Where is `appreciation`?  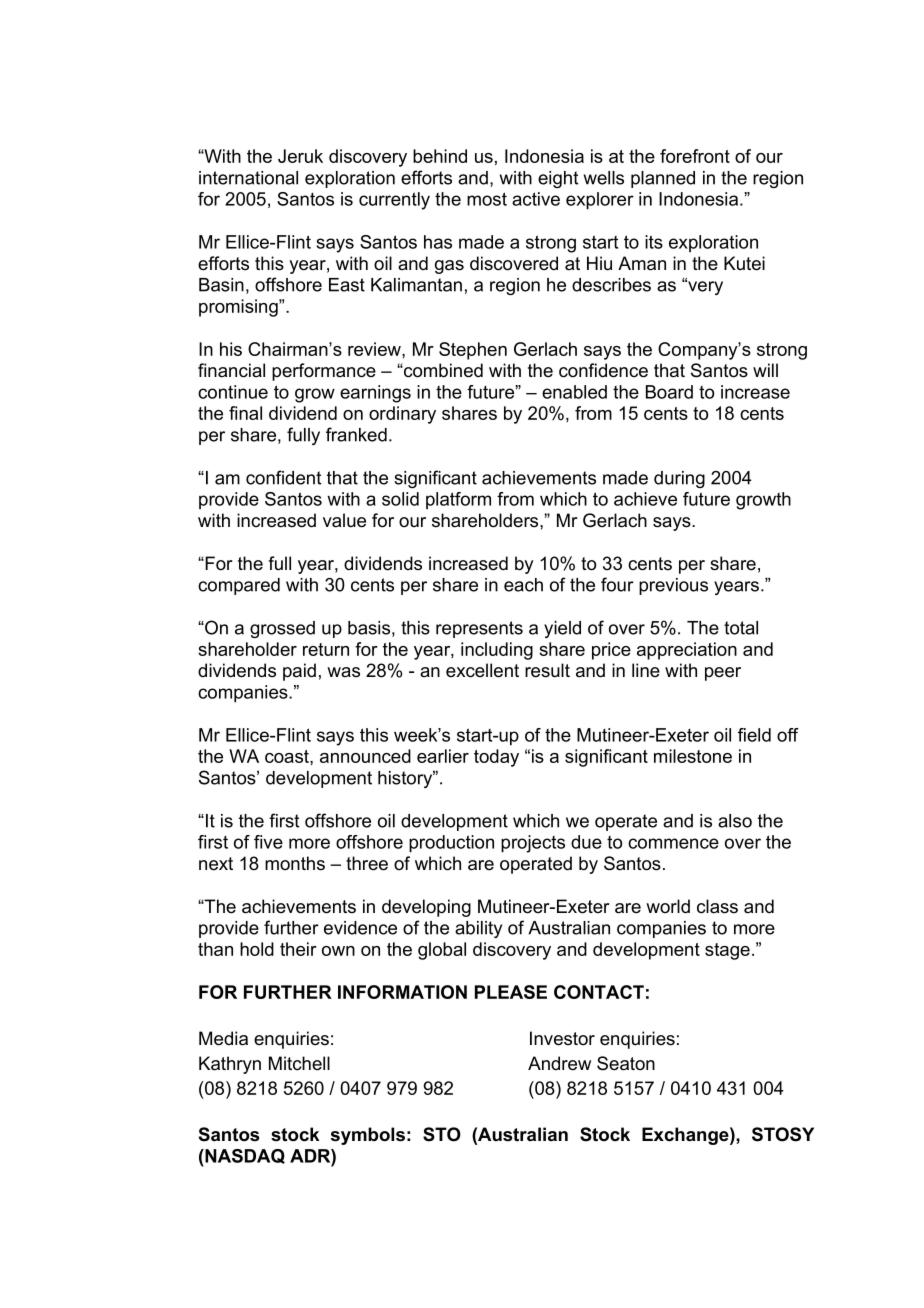 appreciation is located at coordinates (687, 651).
